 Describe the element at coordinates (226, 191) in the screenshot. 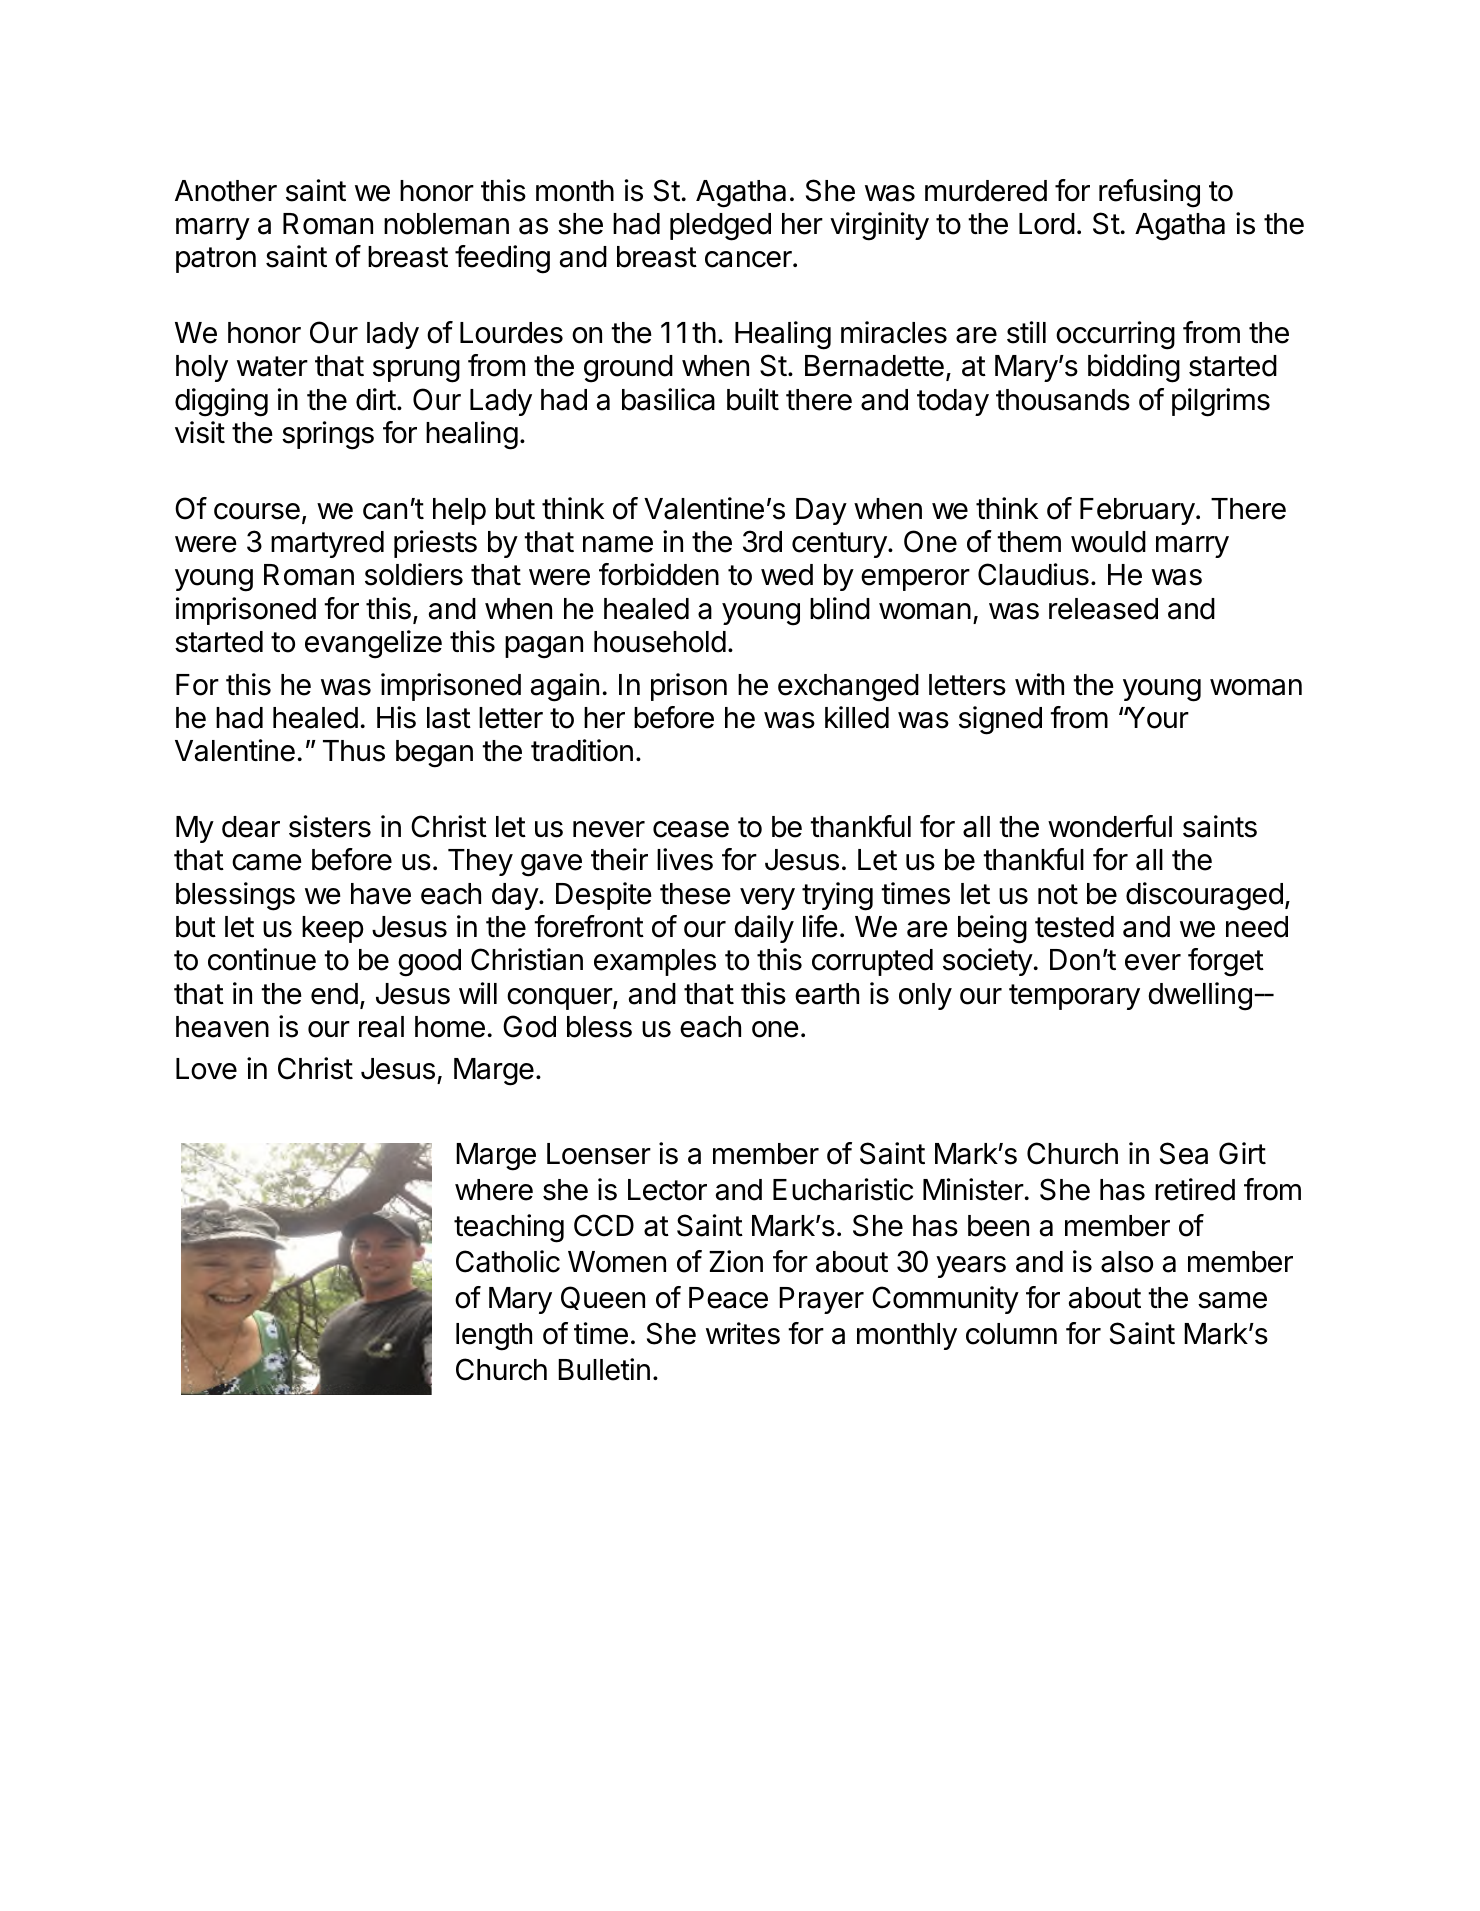

I see `Another` at that location.
